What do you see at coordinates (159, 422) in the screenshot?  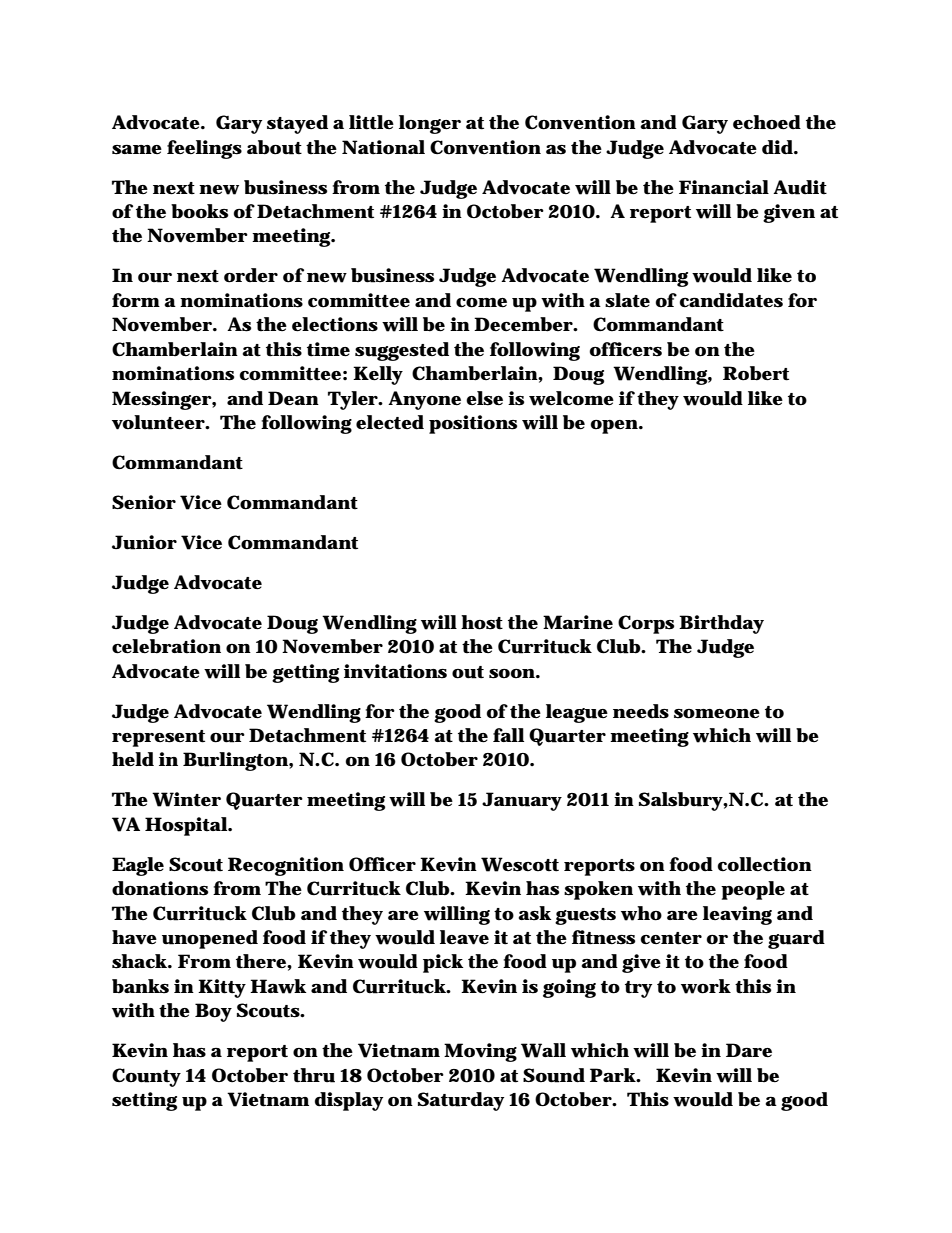 I see `volunteer` at bounding box center [159, 422].
